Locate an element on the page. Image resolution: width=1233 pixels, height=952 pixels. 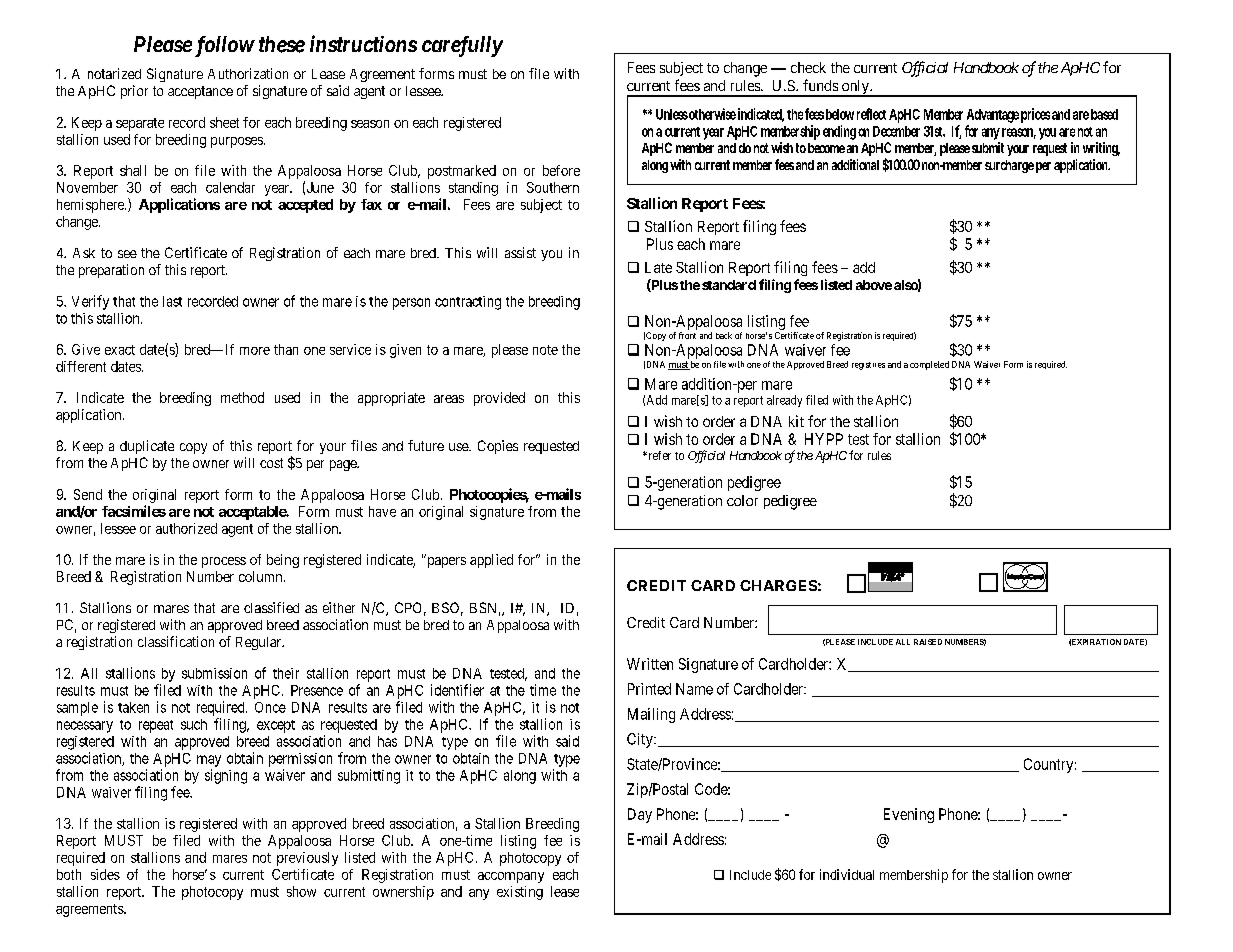
Authorization is located at coordinates (248, 73).
